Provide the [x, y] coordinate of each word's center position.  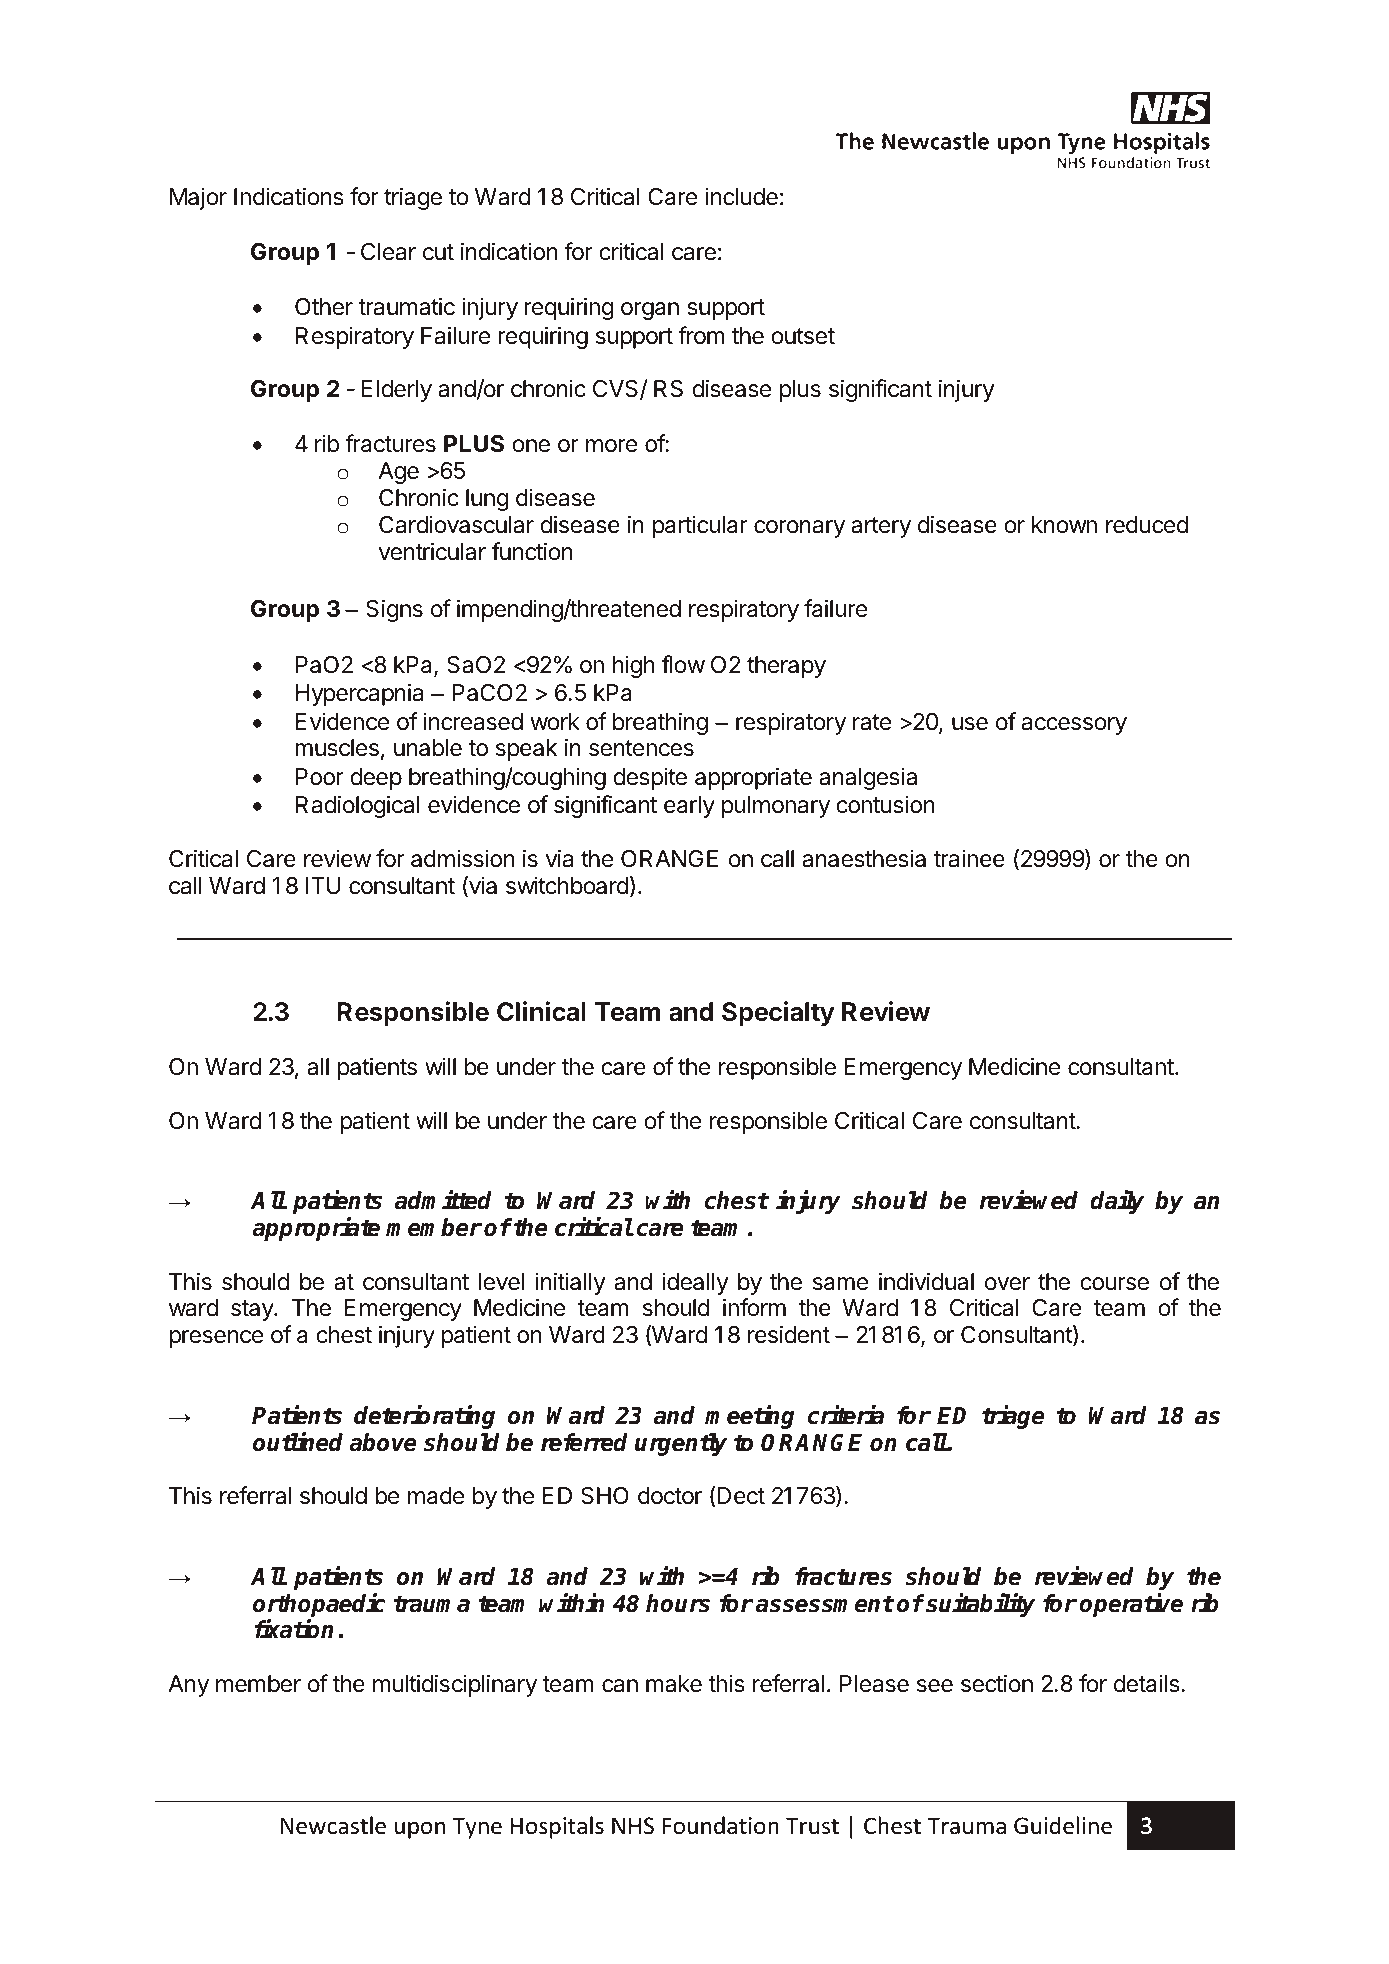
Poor [320, 777]
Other [324, 307]
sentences [641, 748]
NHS [633, 1826]
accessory [1074, 726]
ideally [696, 1283]
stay [253, 1310]
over [1007, 1284]
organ [650, 311]
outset [803, 336]
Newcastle [333, 1825]
